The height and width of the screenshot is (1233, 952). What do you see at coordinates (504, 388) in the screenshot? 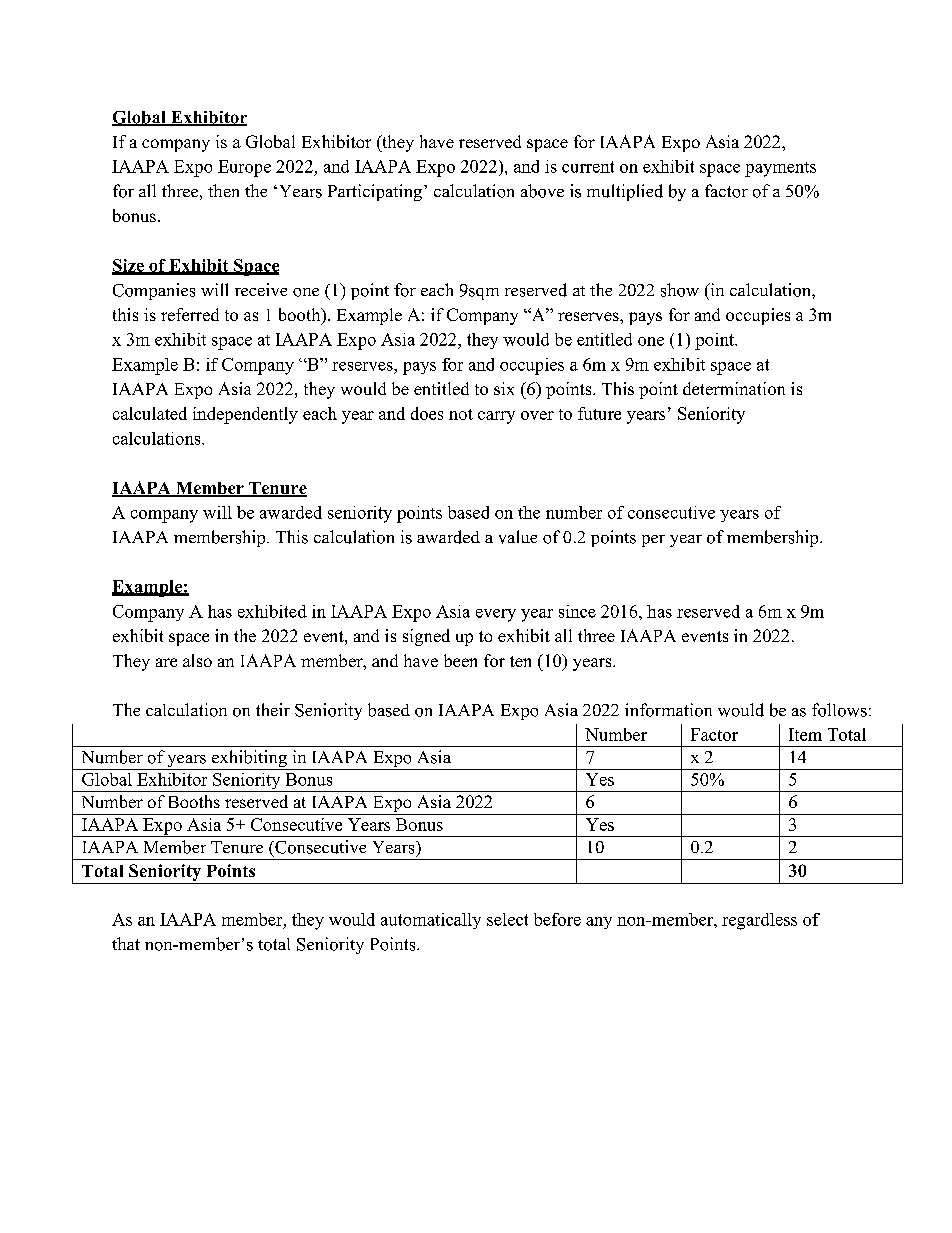
I see `six` at bounding box center [504, 388].
